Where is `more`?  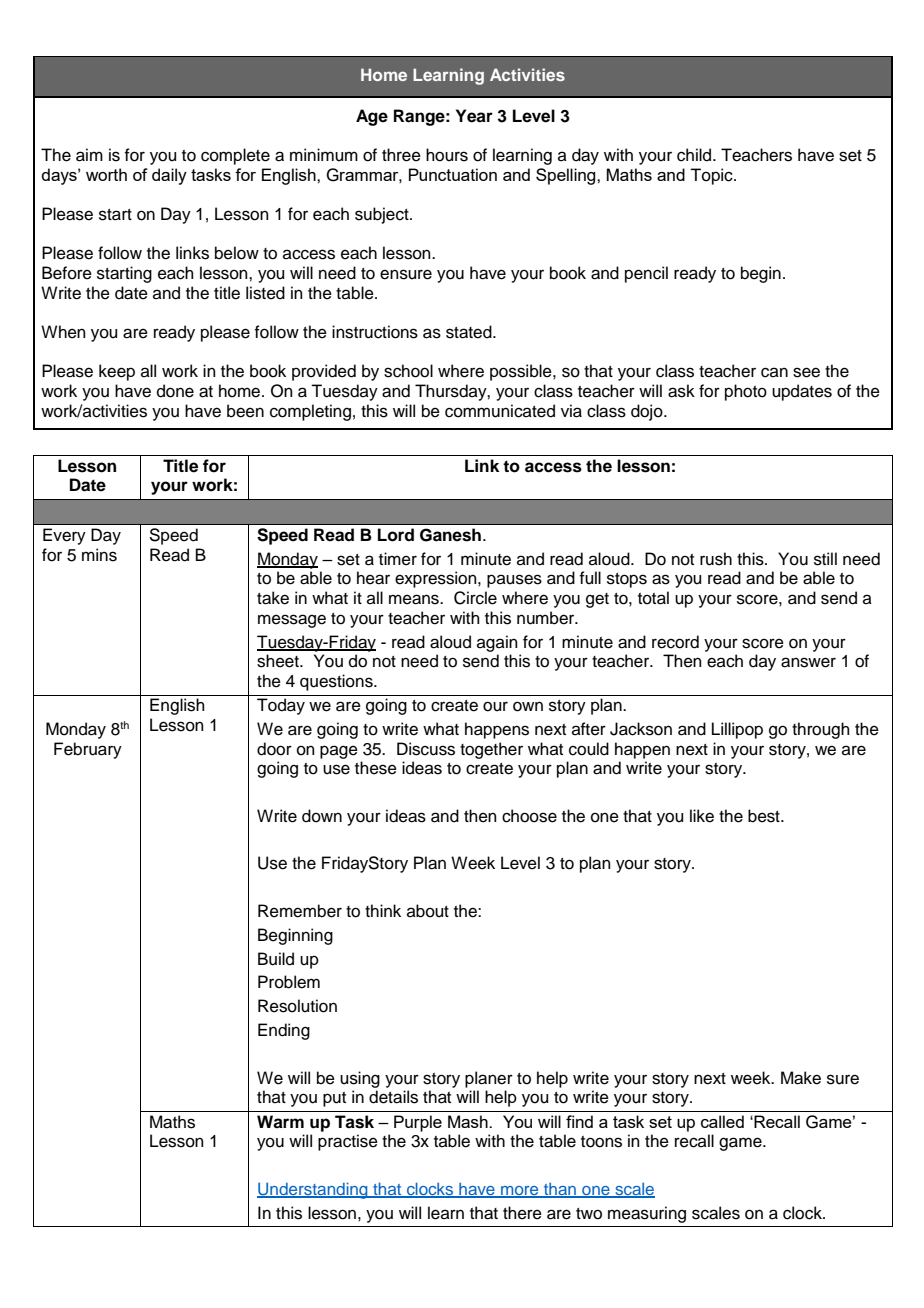
more is located at coordinates (520, 1192).
